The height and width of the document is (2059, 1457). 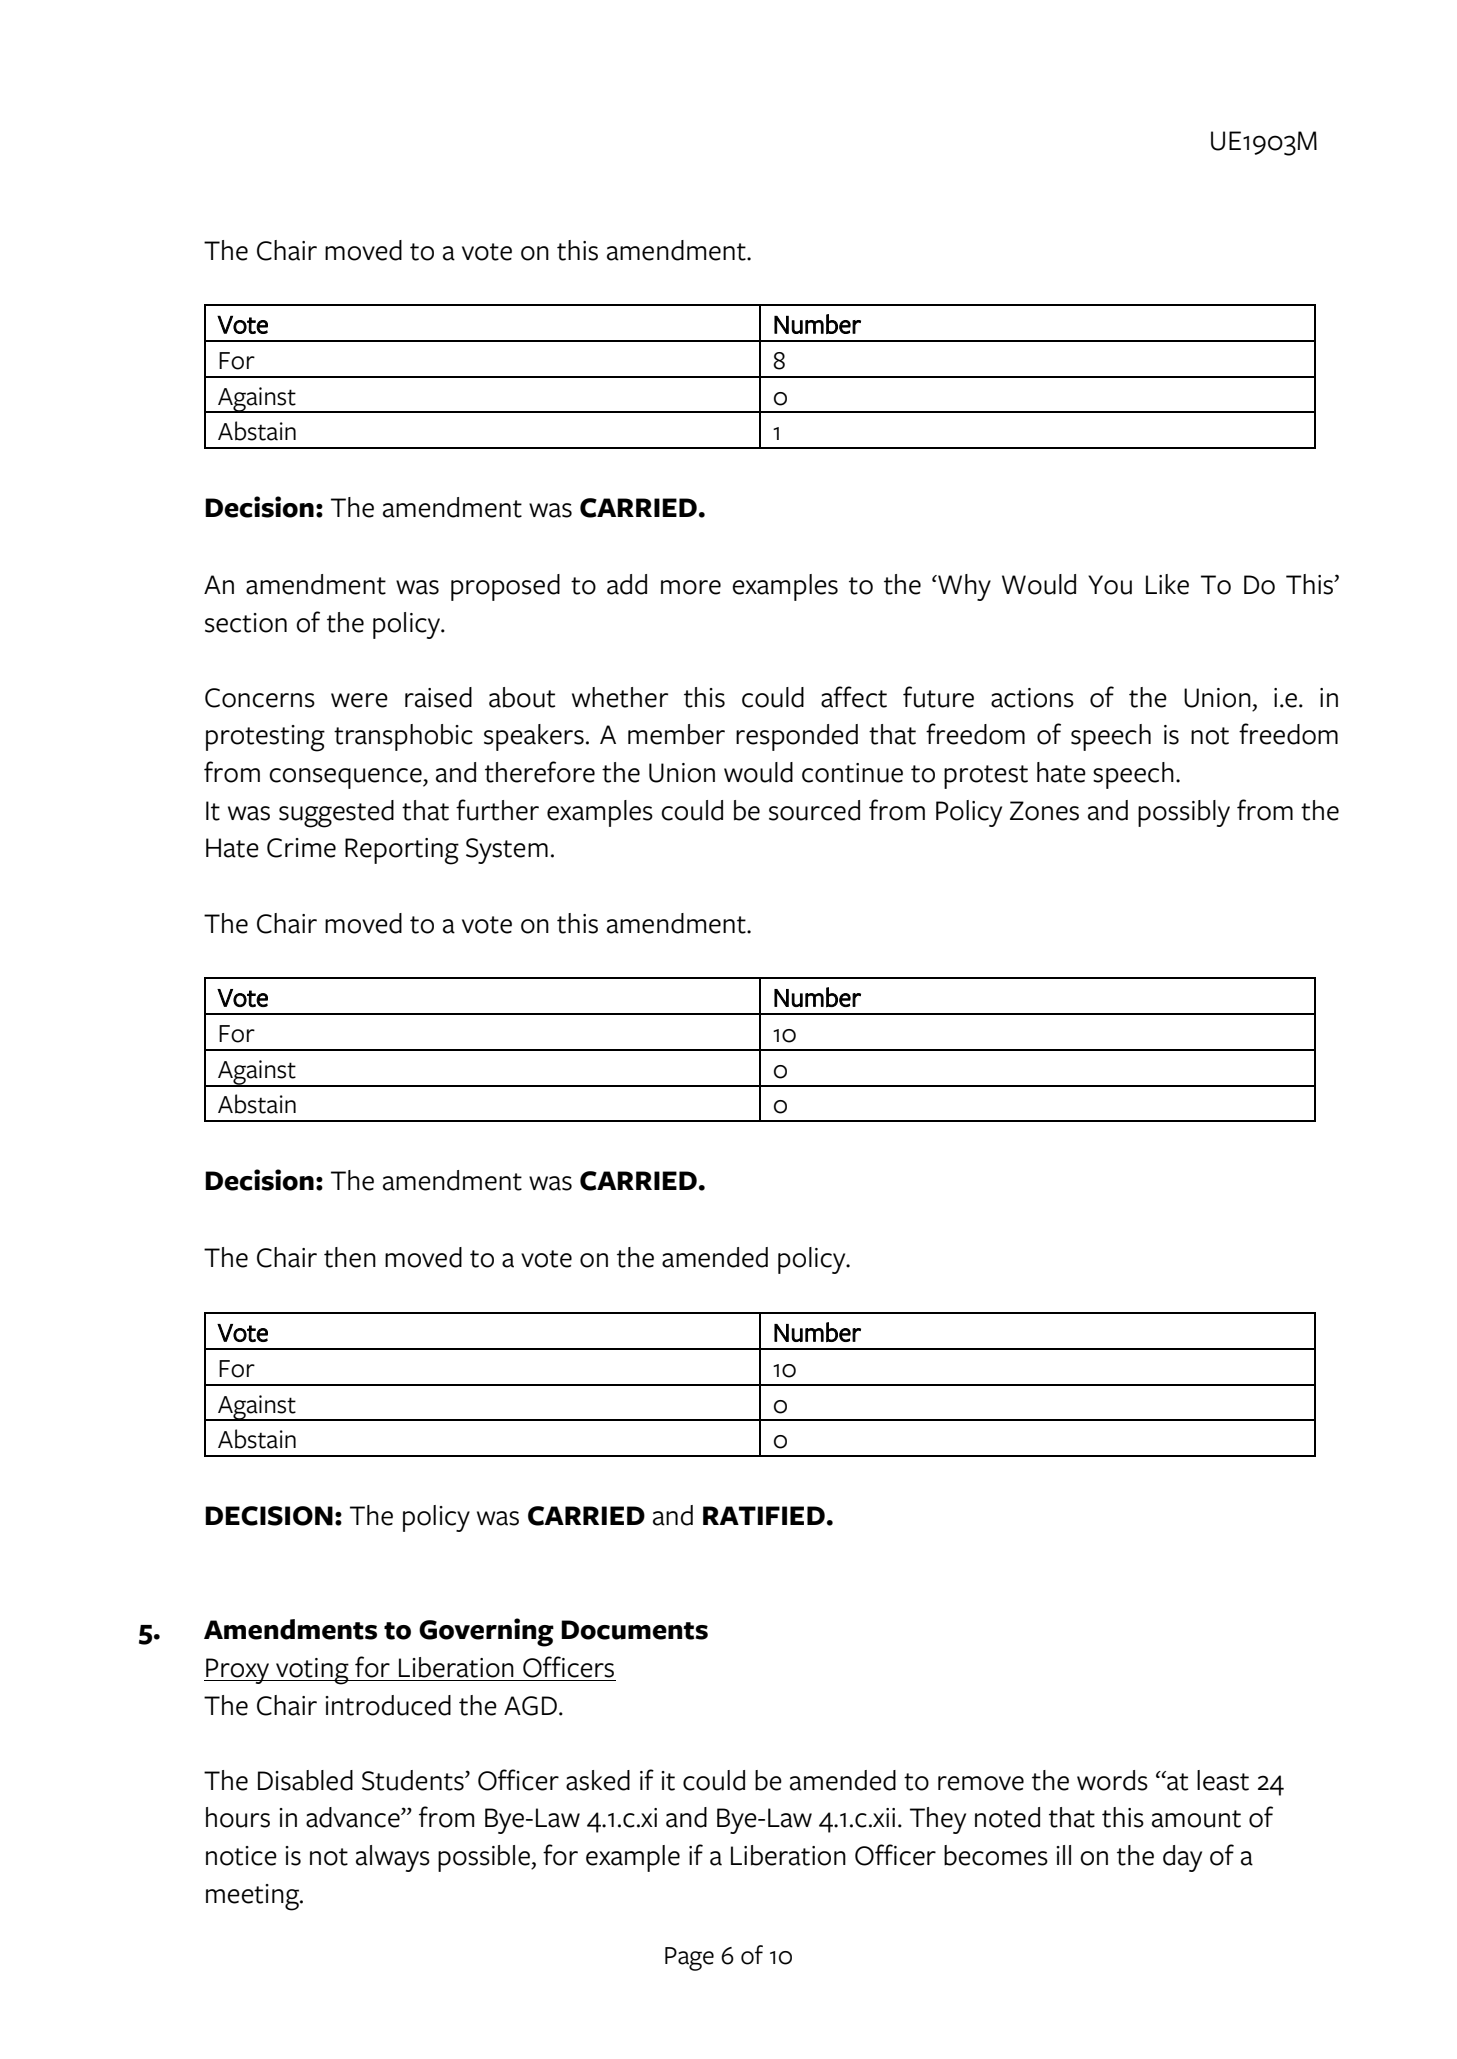 What do you see at coordinates (764, 1515) in the document?
I see `RATIFIED` at bounding box center [764, 1515].
